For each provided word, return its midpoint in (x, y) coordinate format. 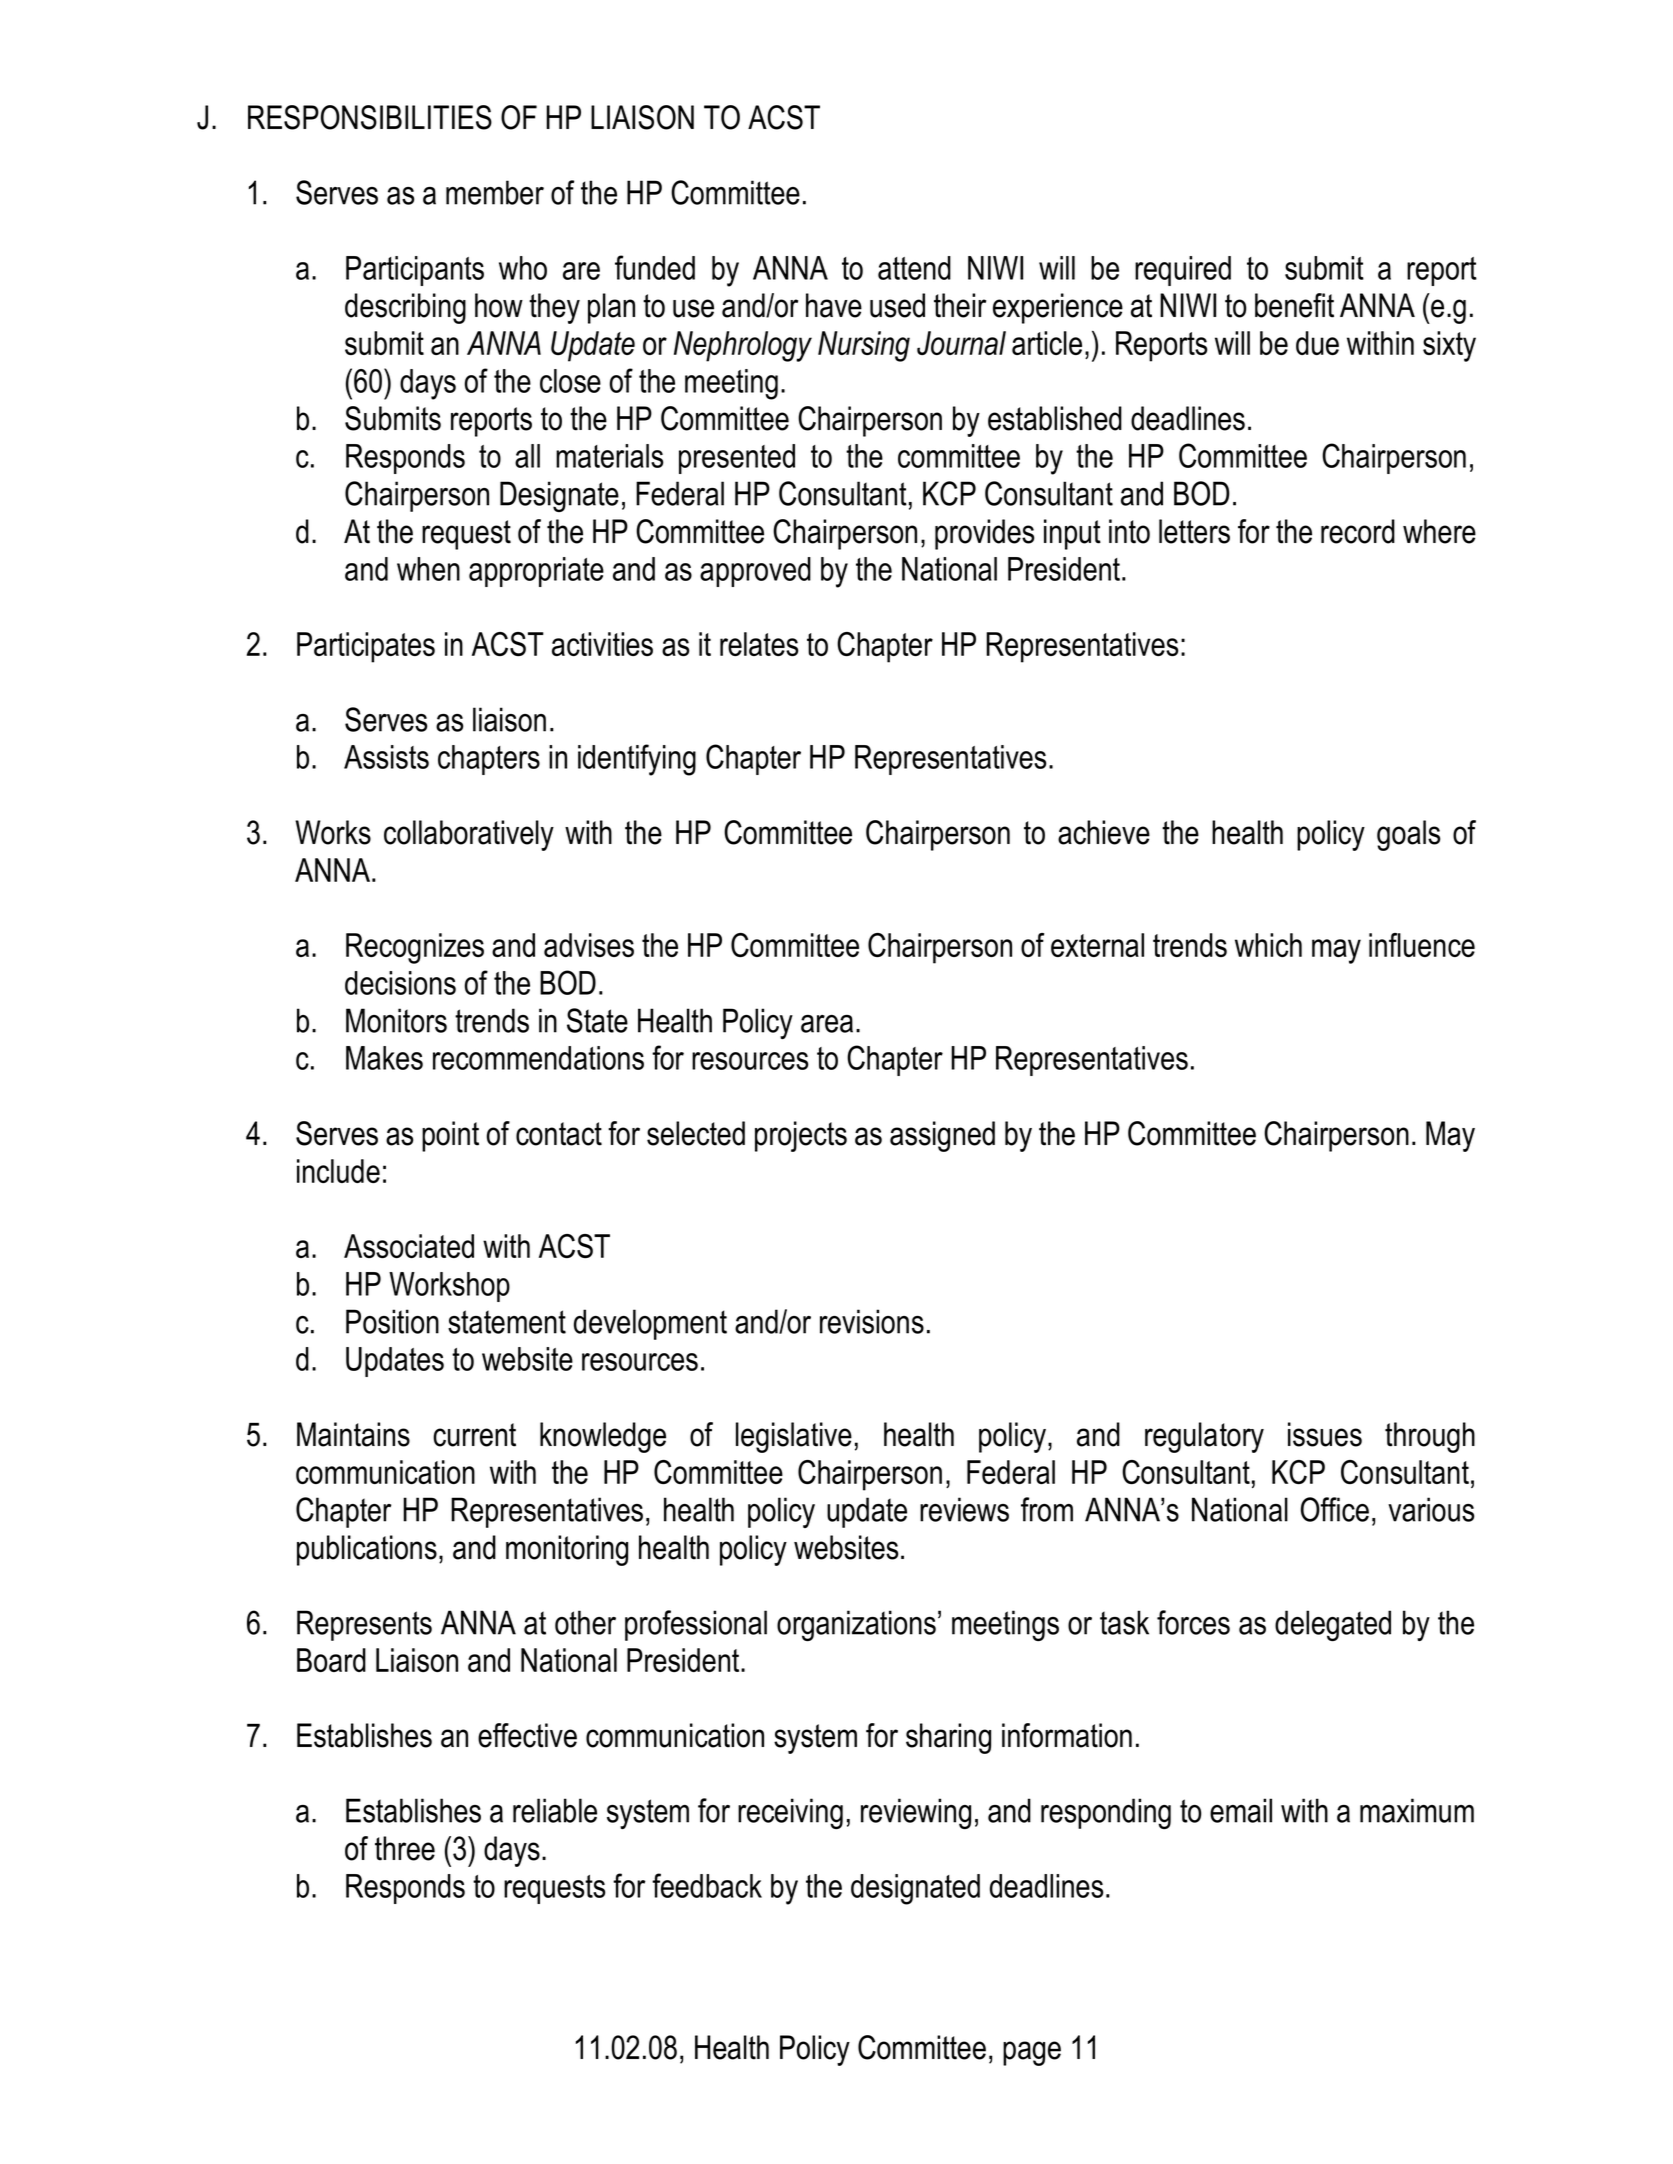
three (405, 1848)
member (495, 192)
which (1268, 945)
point (450, 1136)
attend (914, 268)
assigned (942, 1136)
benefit (1294, 305)
